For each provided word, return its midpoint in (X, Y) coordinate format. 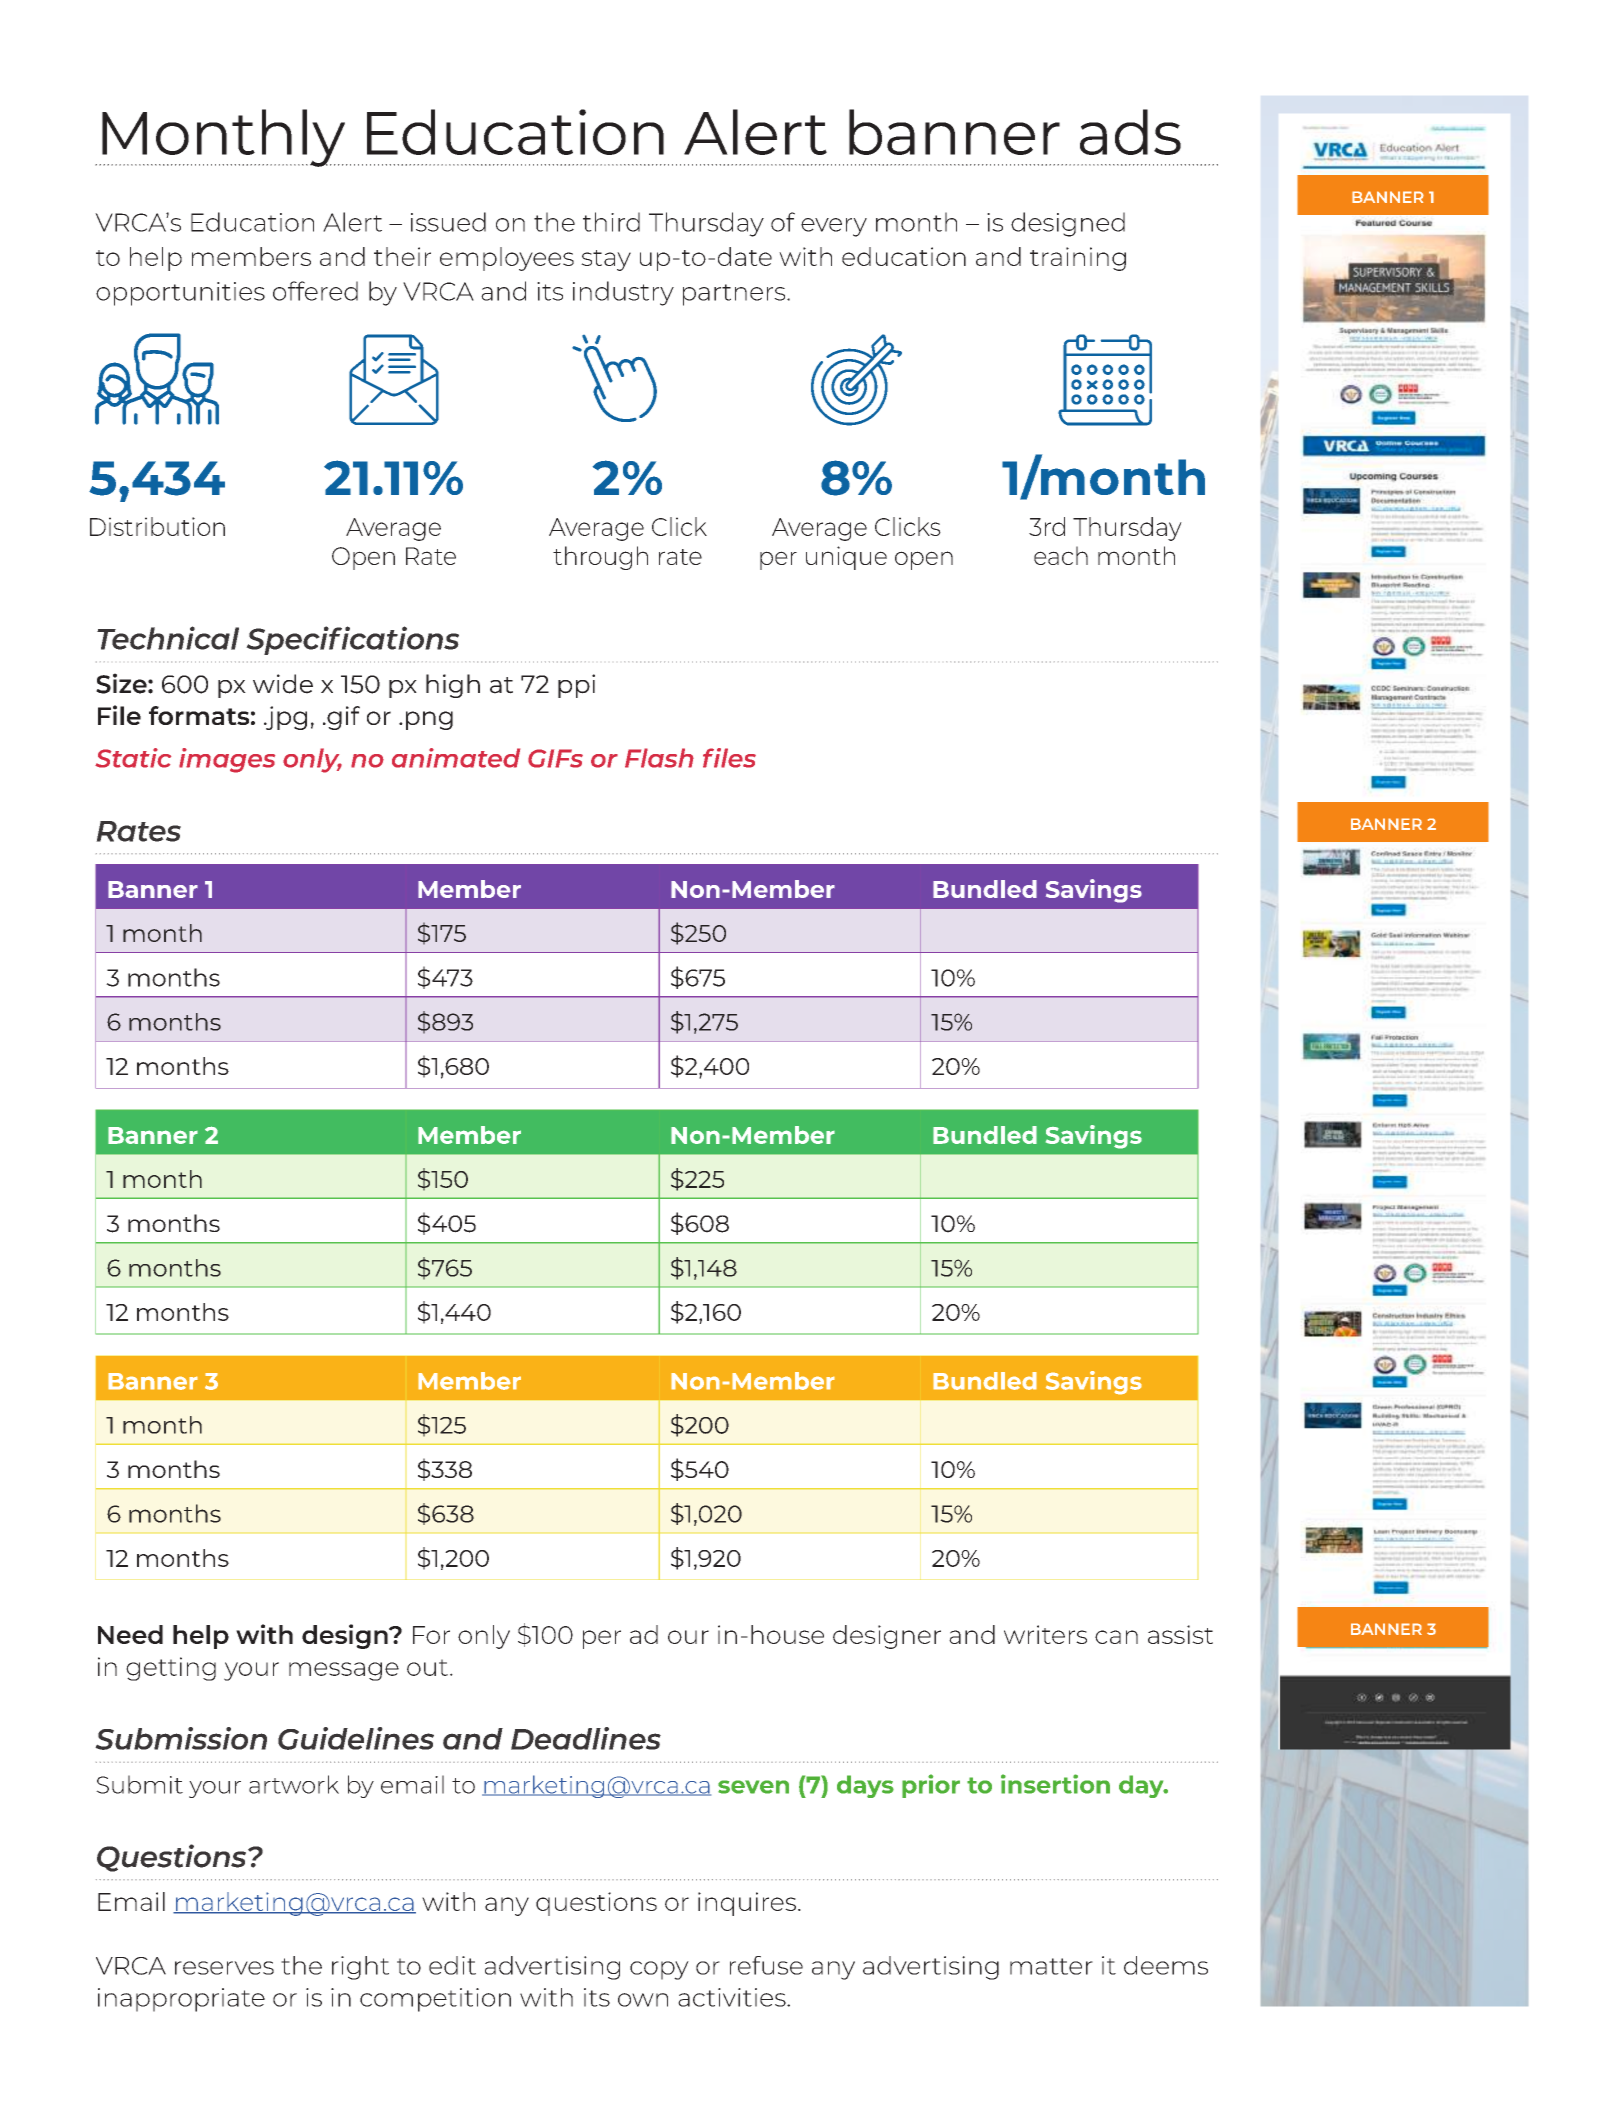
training (1078, 259)
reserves (224, 1968)
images (227, 760)
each (1061, 555)
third (611, 222)
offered (315, 291)
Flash (659, 758)
